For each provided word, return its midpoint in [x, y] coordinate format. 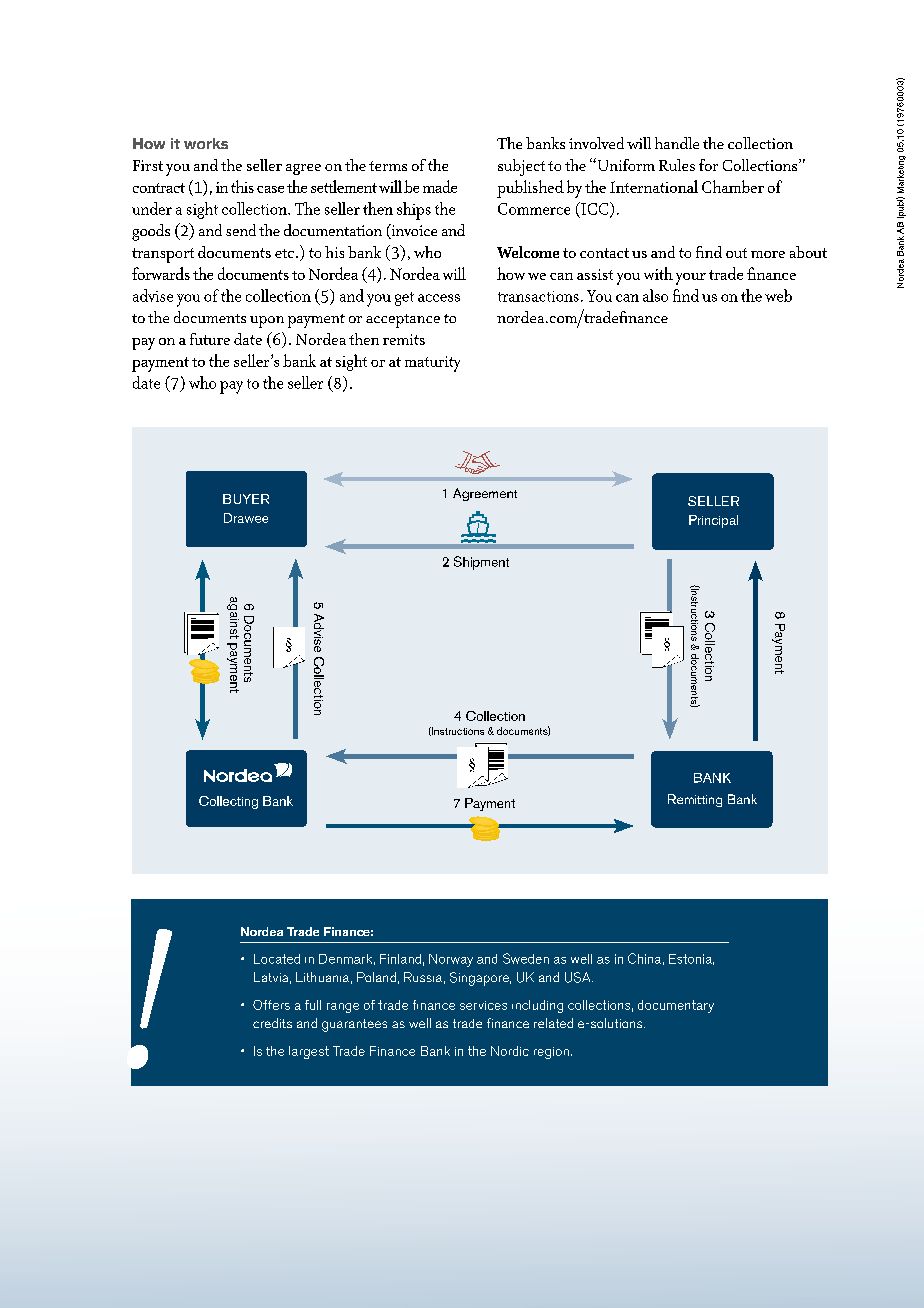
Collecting [228, 802]
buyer [246, 499]
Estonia [691, 959]
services [483, 1005]
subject [521, 167]
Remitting [695, 800]
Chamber [733, 186]
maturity [432, 364]
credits [272, 1023]
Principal [713, 521]
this [242, 186]
